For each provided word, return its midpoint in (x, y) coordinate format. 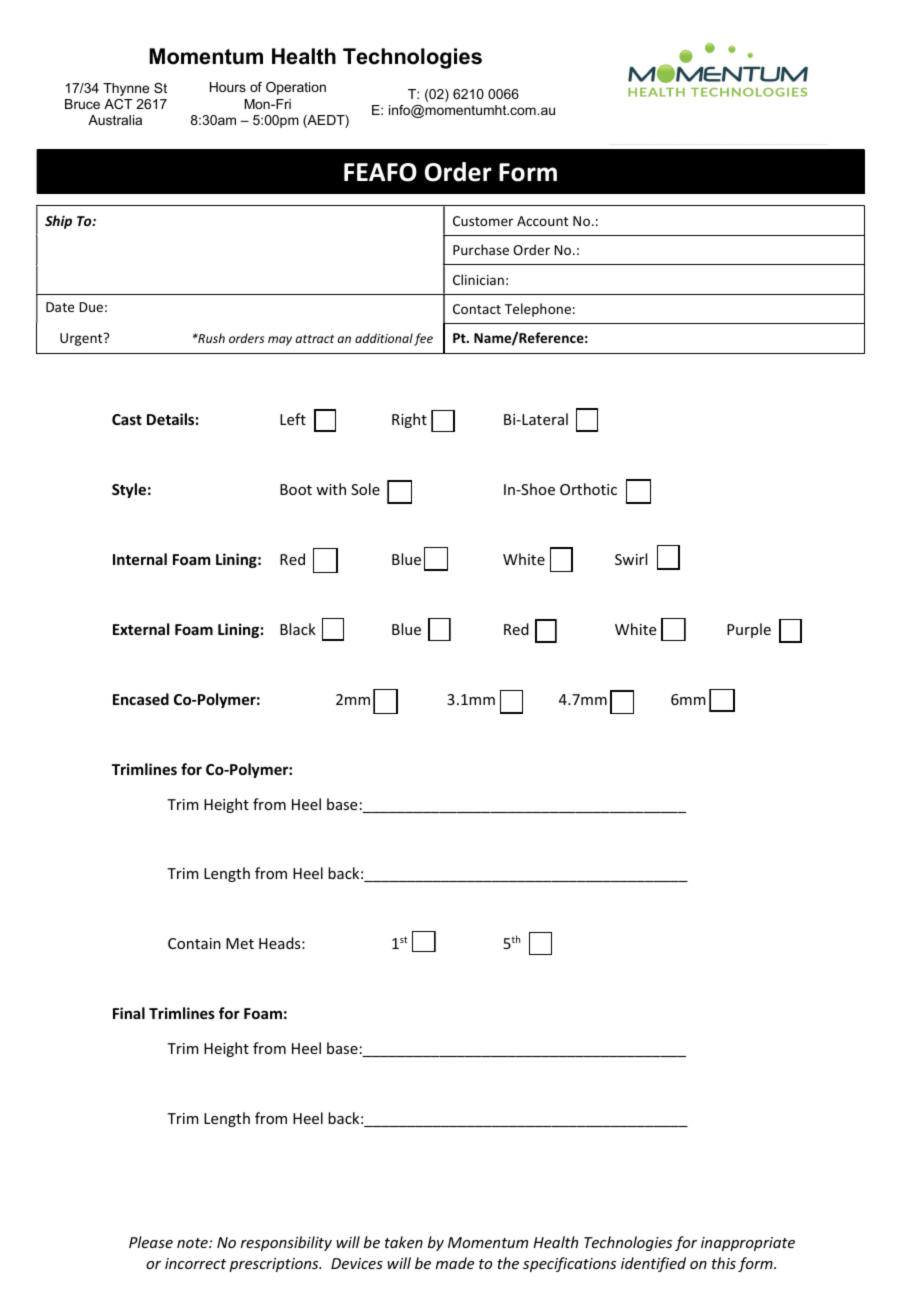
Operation (296, 88)
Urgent (82, 339)
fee (423, 339)
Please (151, 1242)
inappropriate (748, 1244)
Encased (141, 699)
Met (240, 943)
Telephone (538, 310)
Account (542, 221)
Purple (749, 630)
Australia (115, 120)
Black (298, 629)
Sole (365, 489)
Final (129, 1013)
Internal (140, 559)
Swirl (631, 559)
